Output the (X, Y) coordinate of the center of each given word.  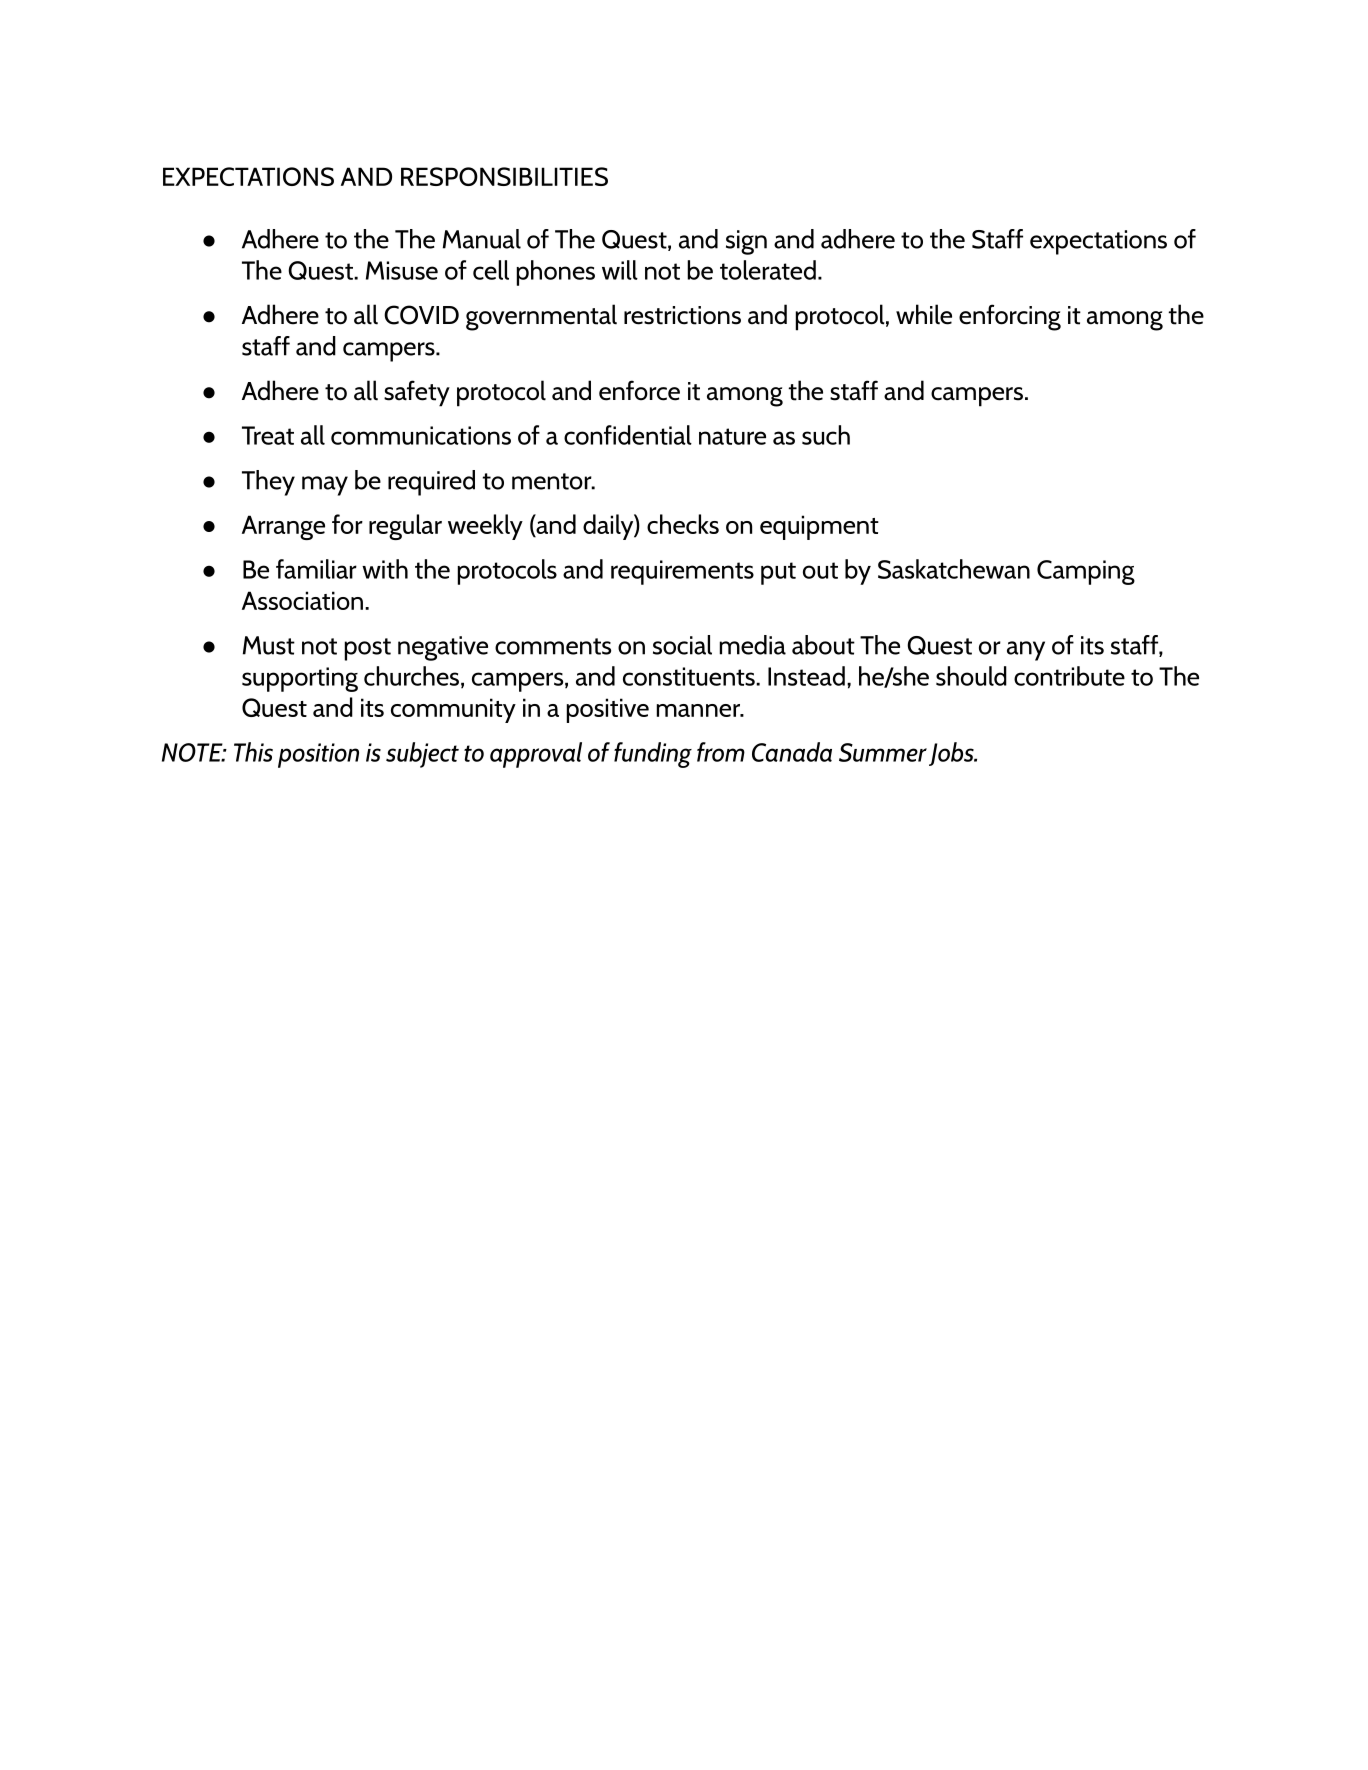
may (325, 486)
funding (653, 755)
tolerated (768, 270)
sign (746, 242)
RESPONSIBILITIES (504, 176)
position (318, 755)
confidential (628, 435)
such (826, 435)
